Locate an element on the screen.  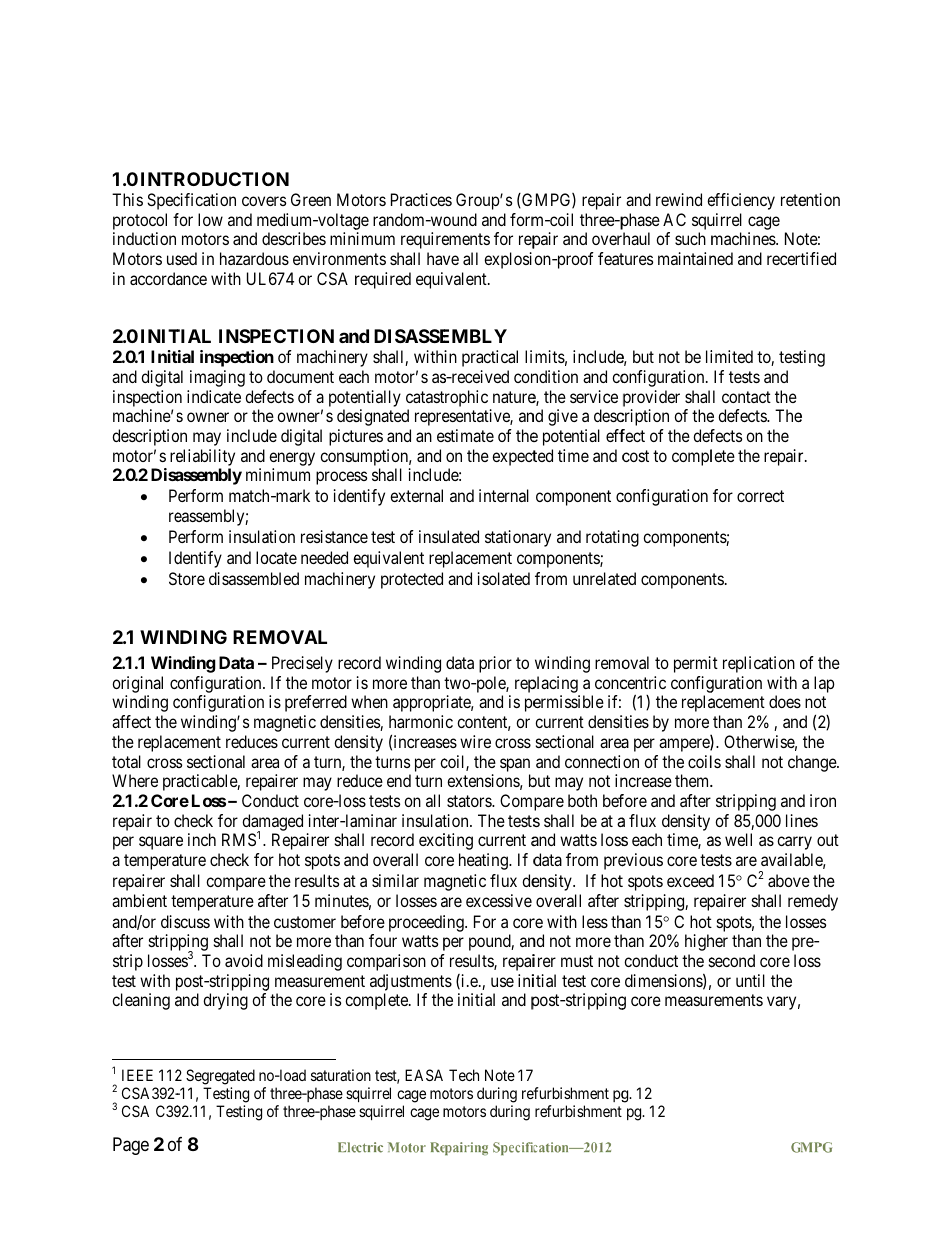
Segregated is located at coordinates (220, 1077).
